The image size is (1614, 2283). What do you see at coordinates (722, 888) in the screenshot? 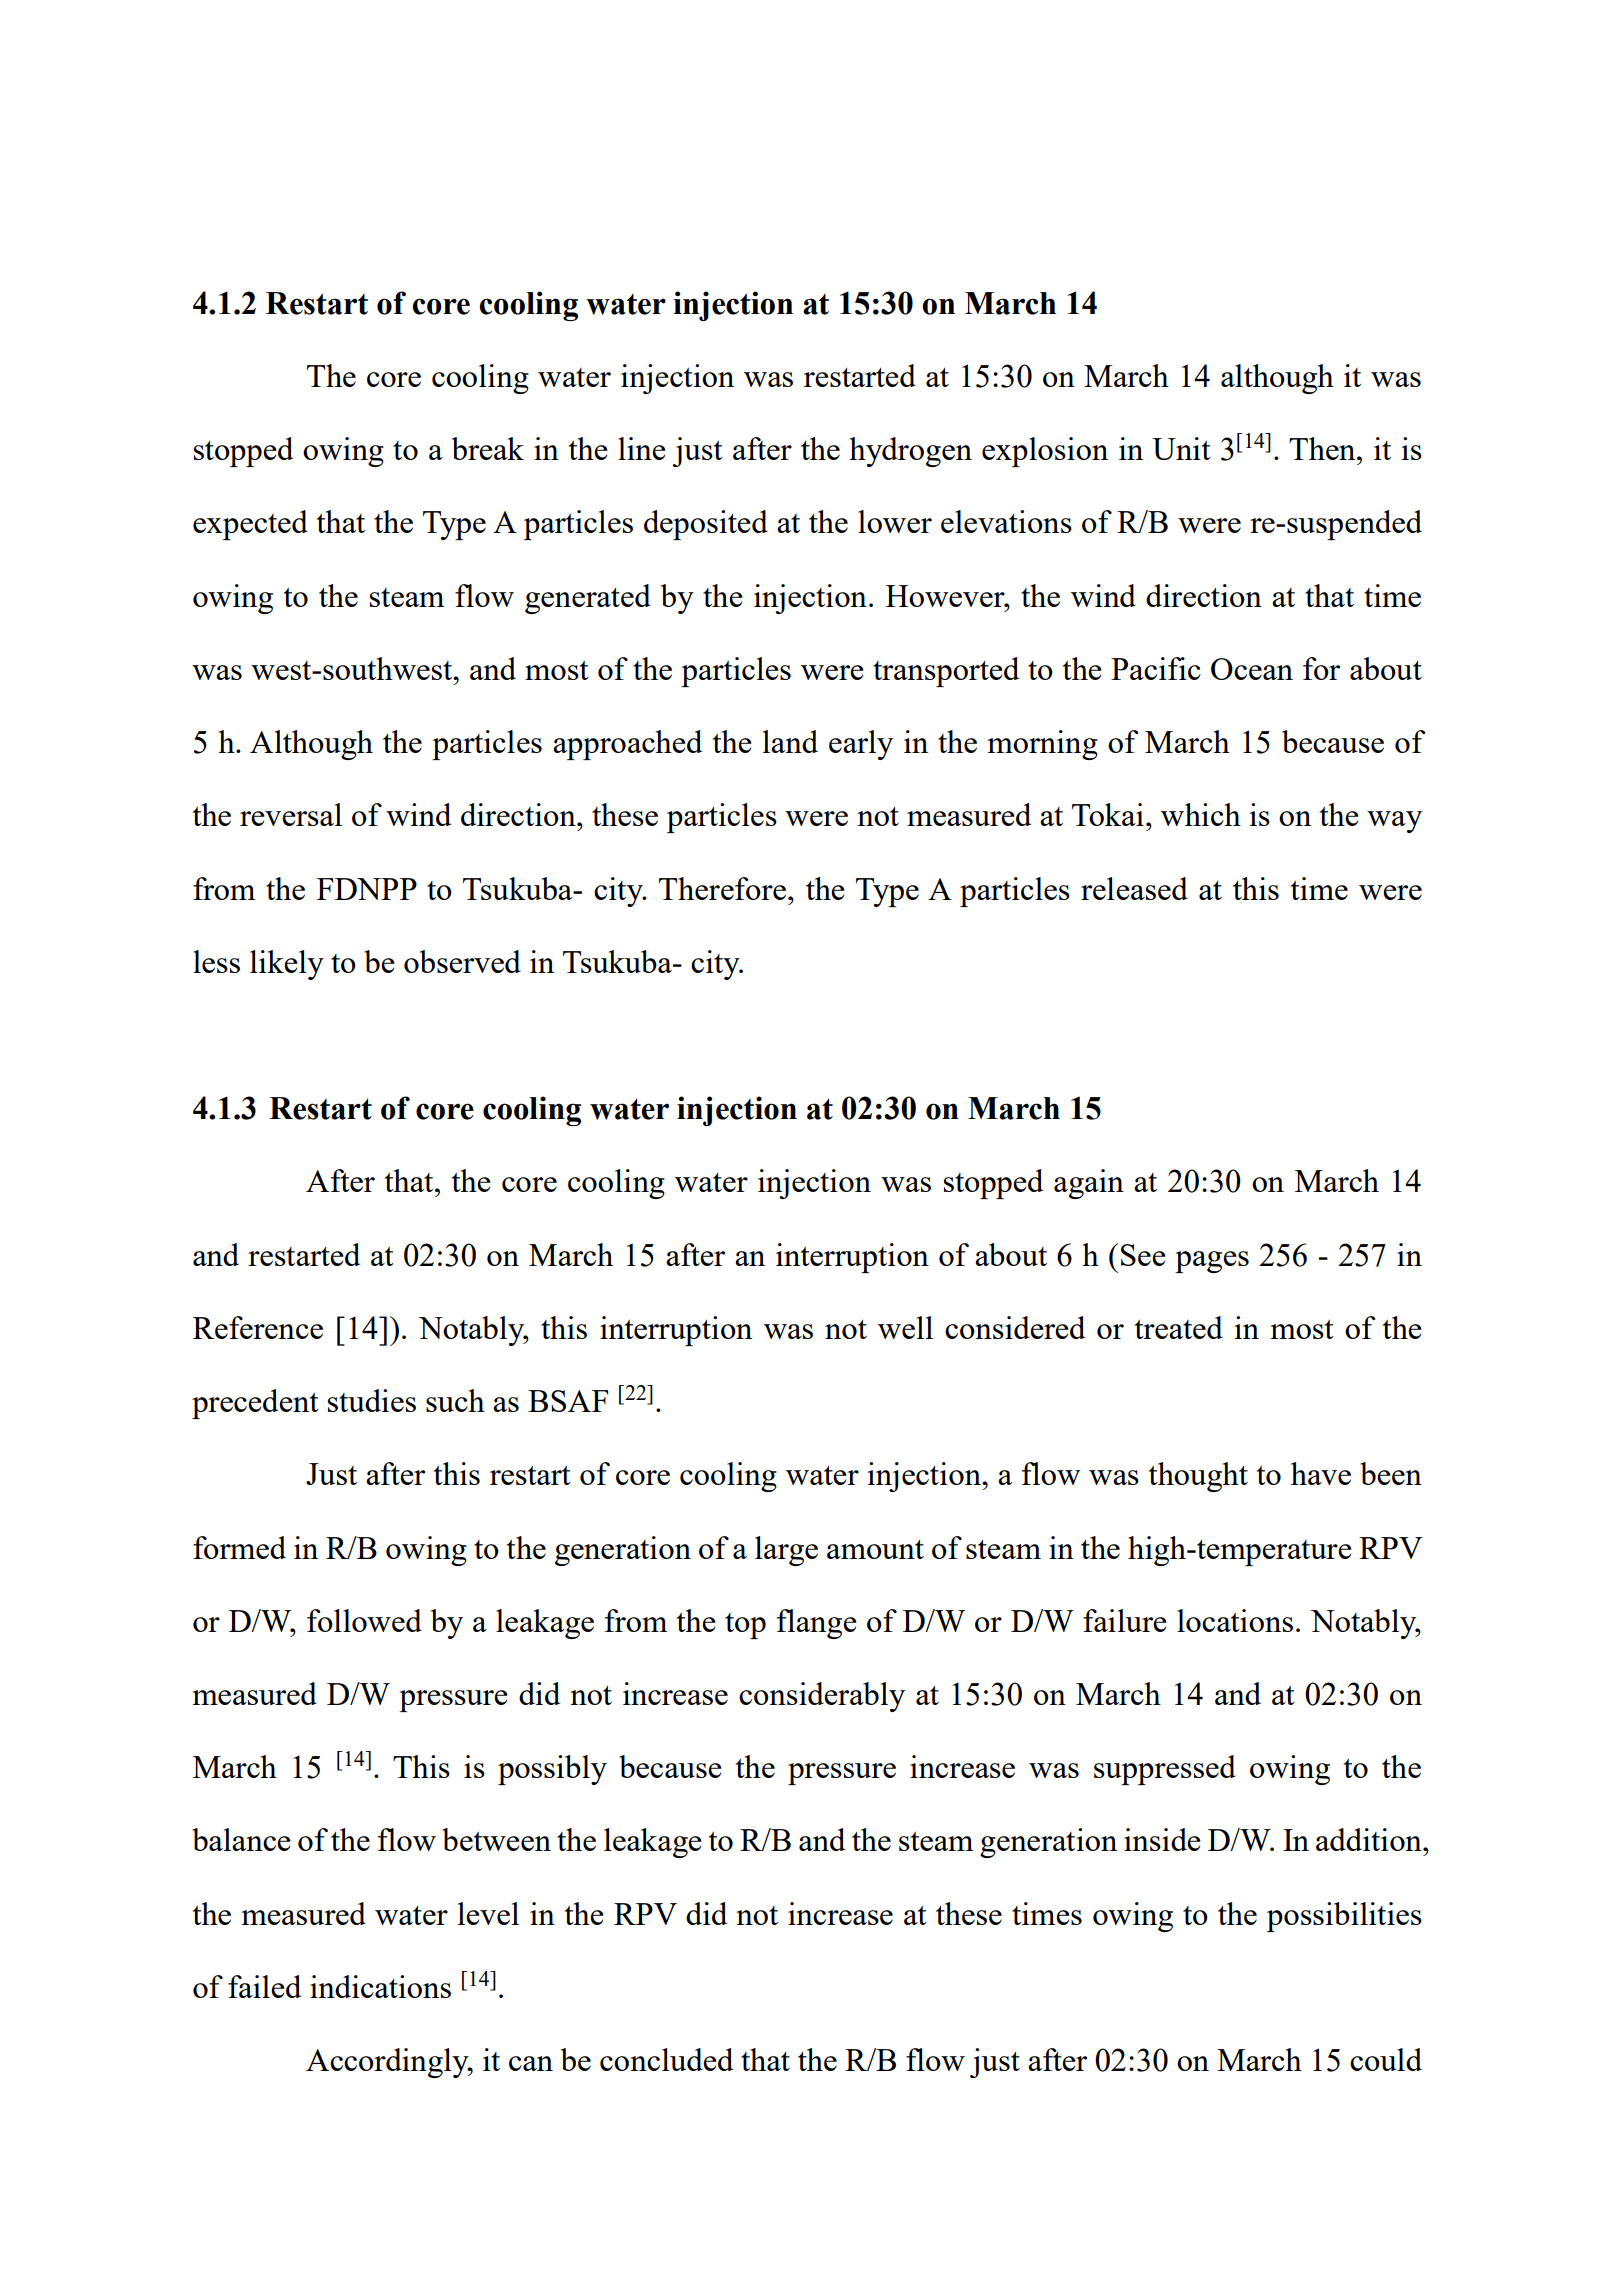
I see `Therefore` at bounding box center [722, 888].
